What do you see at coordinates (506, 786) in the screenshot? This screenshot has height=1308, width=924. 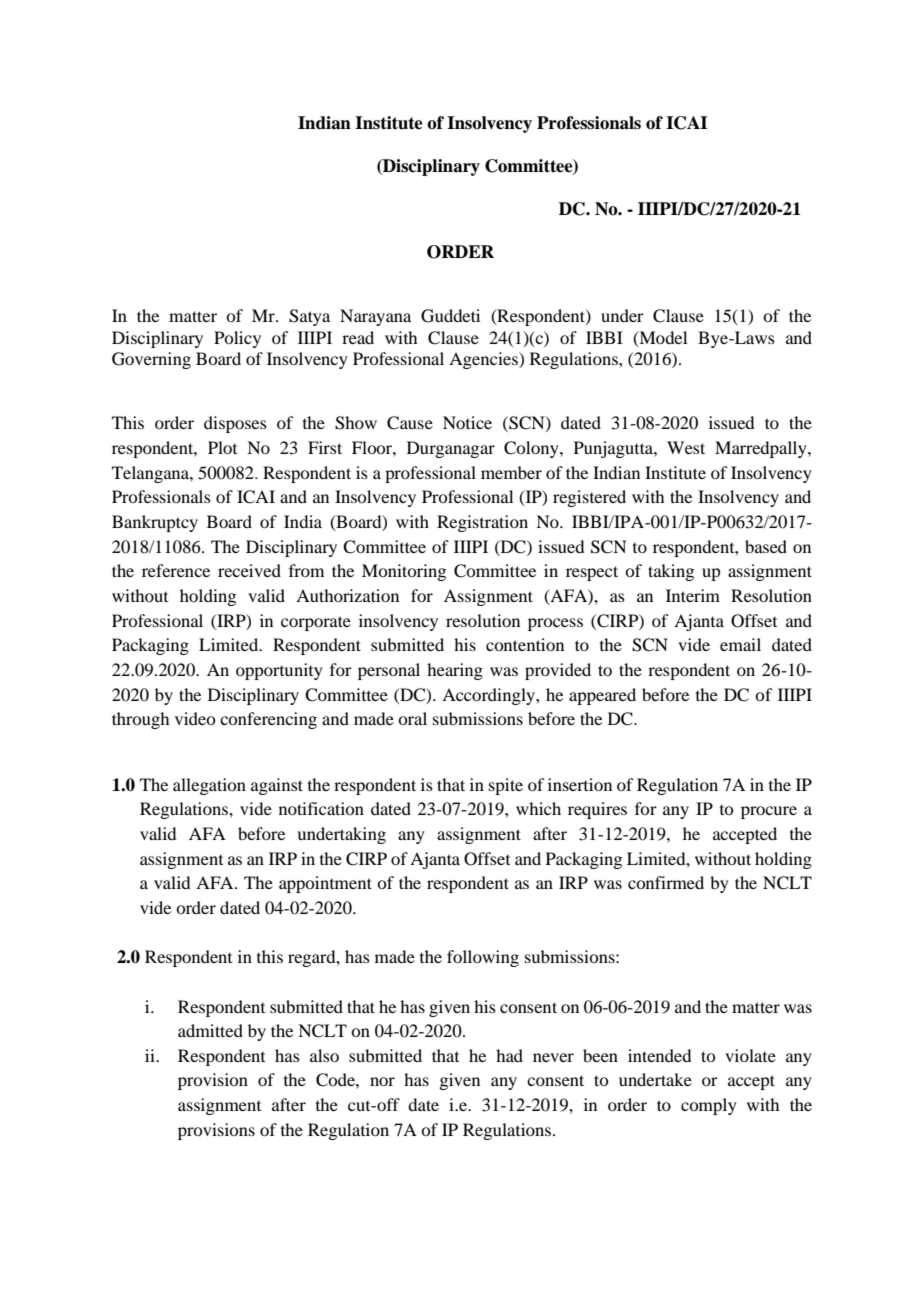 I see `spite` at bounding box center [506, 786].
